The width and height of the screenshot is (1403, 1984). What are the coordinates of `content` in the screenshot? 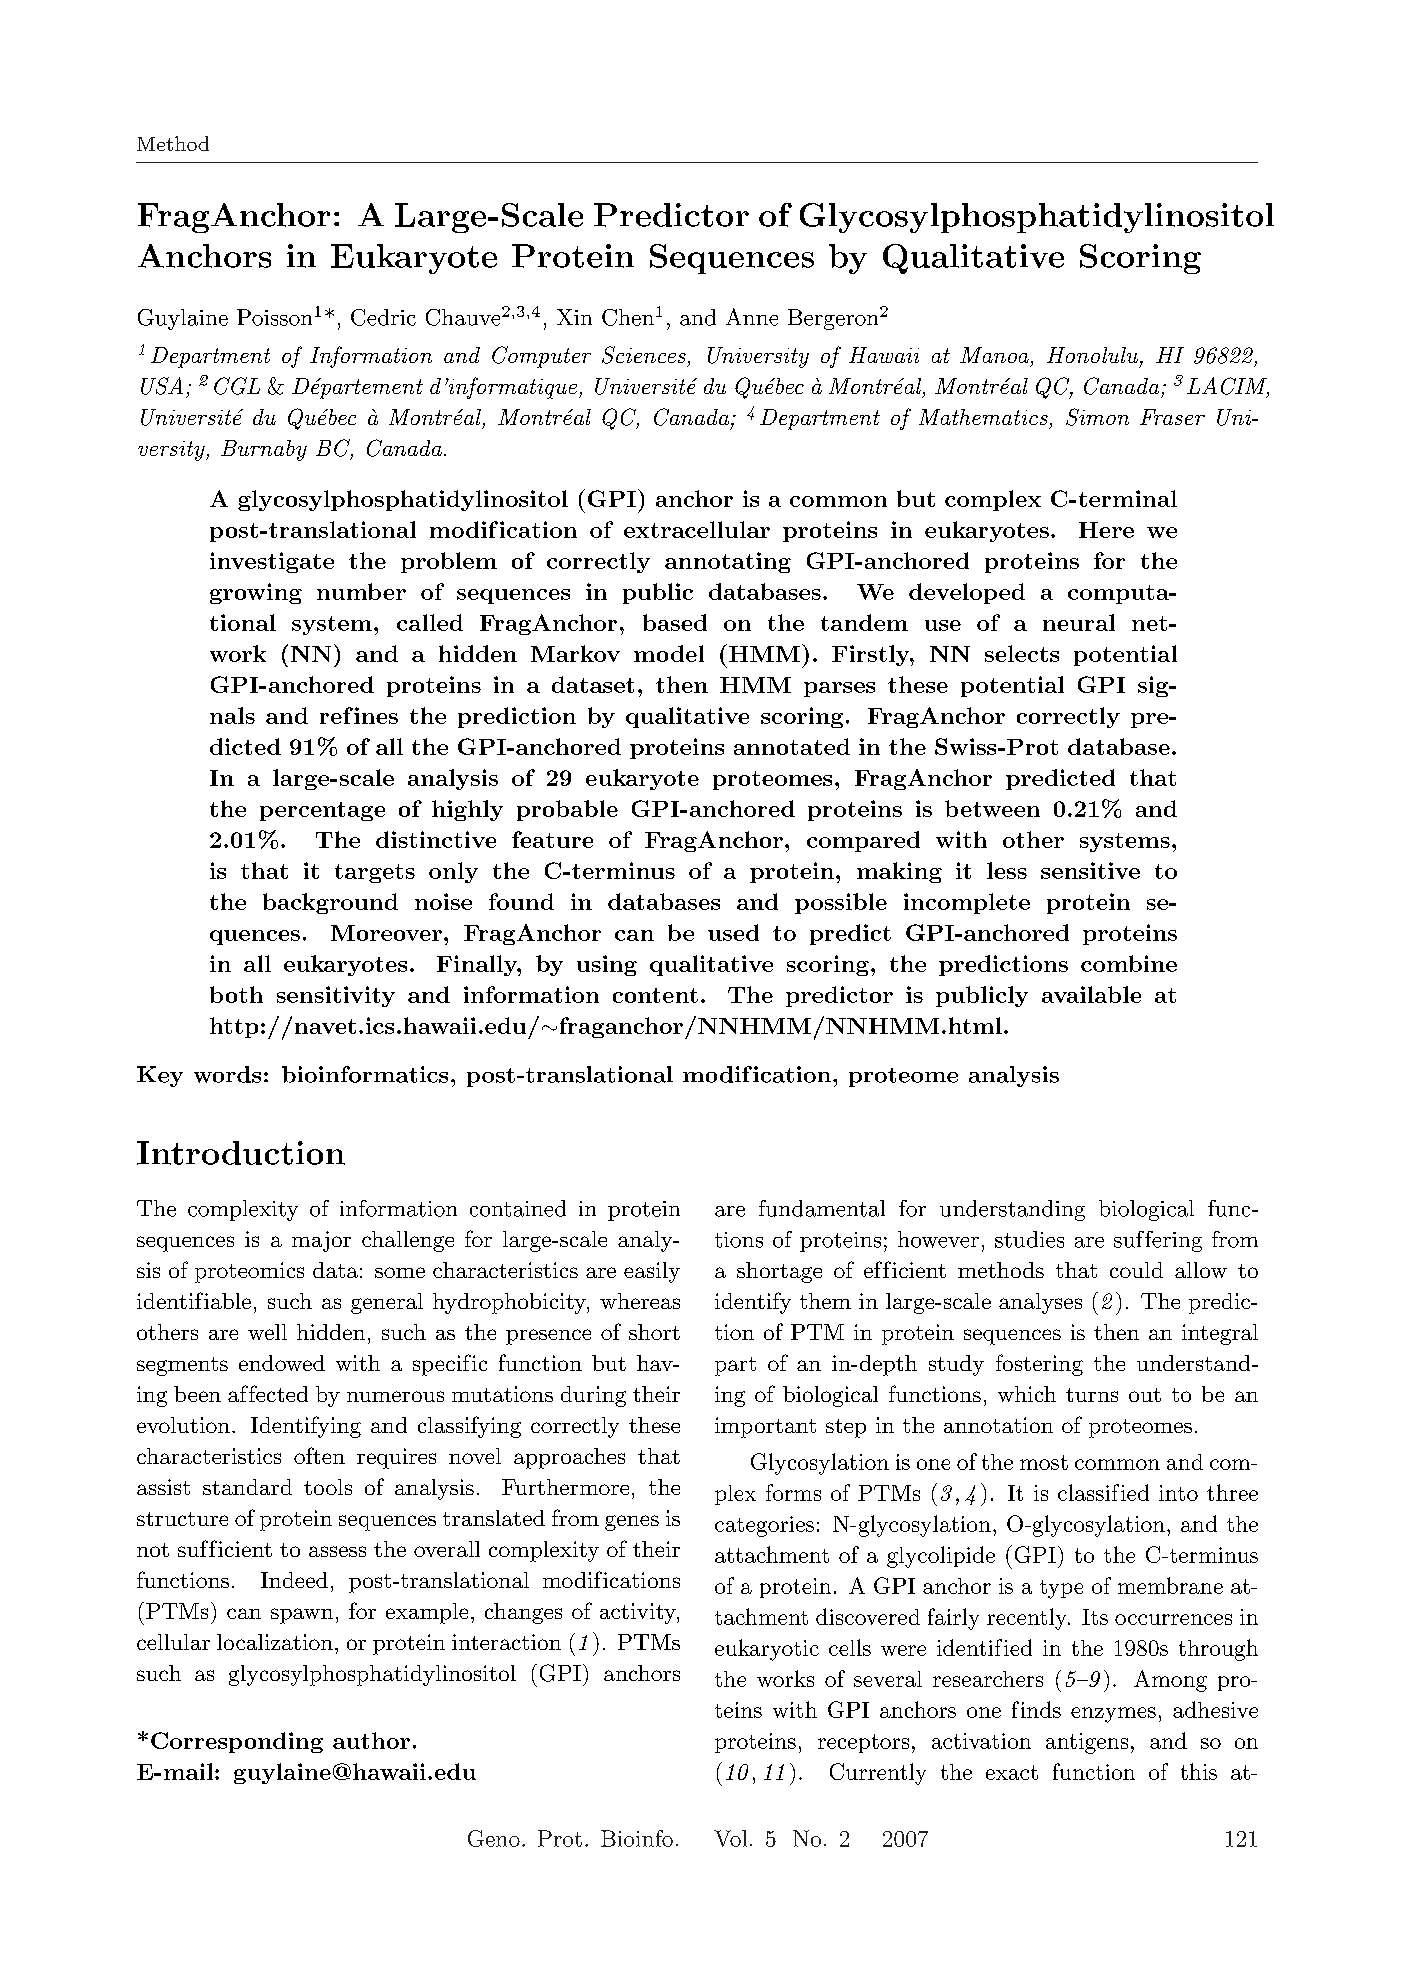 It's located at (655, 995).
